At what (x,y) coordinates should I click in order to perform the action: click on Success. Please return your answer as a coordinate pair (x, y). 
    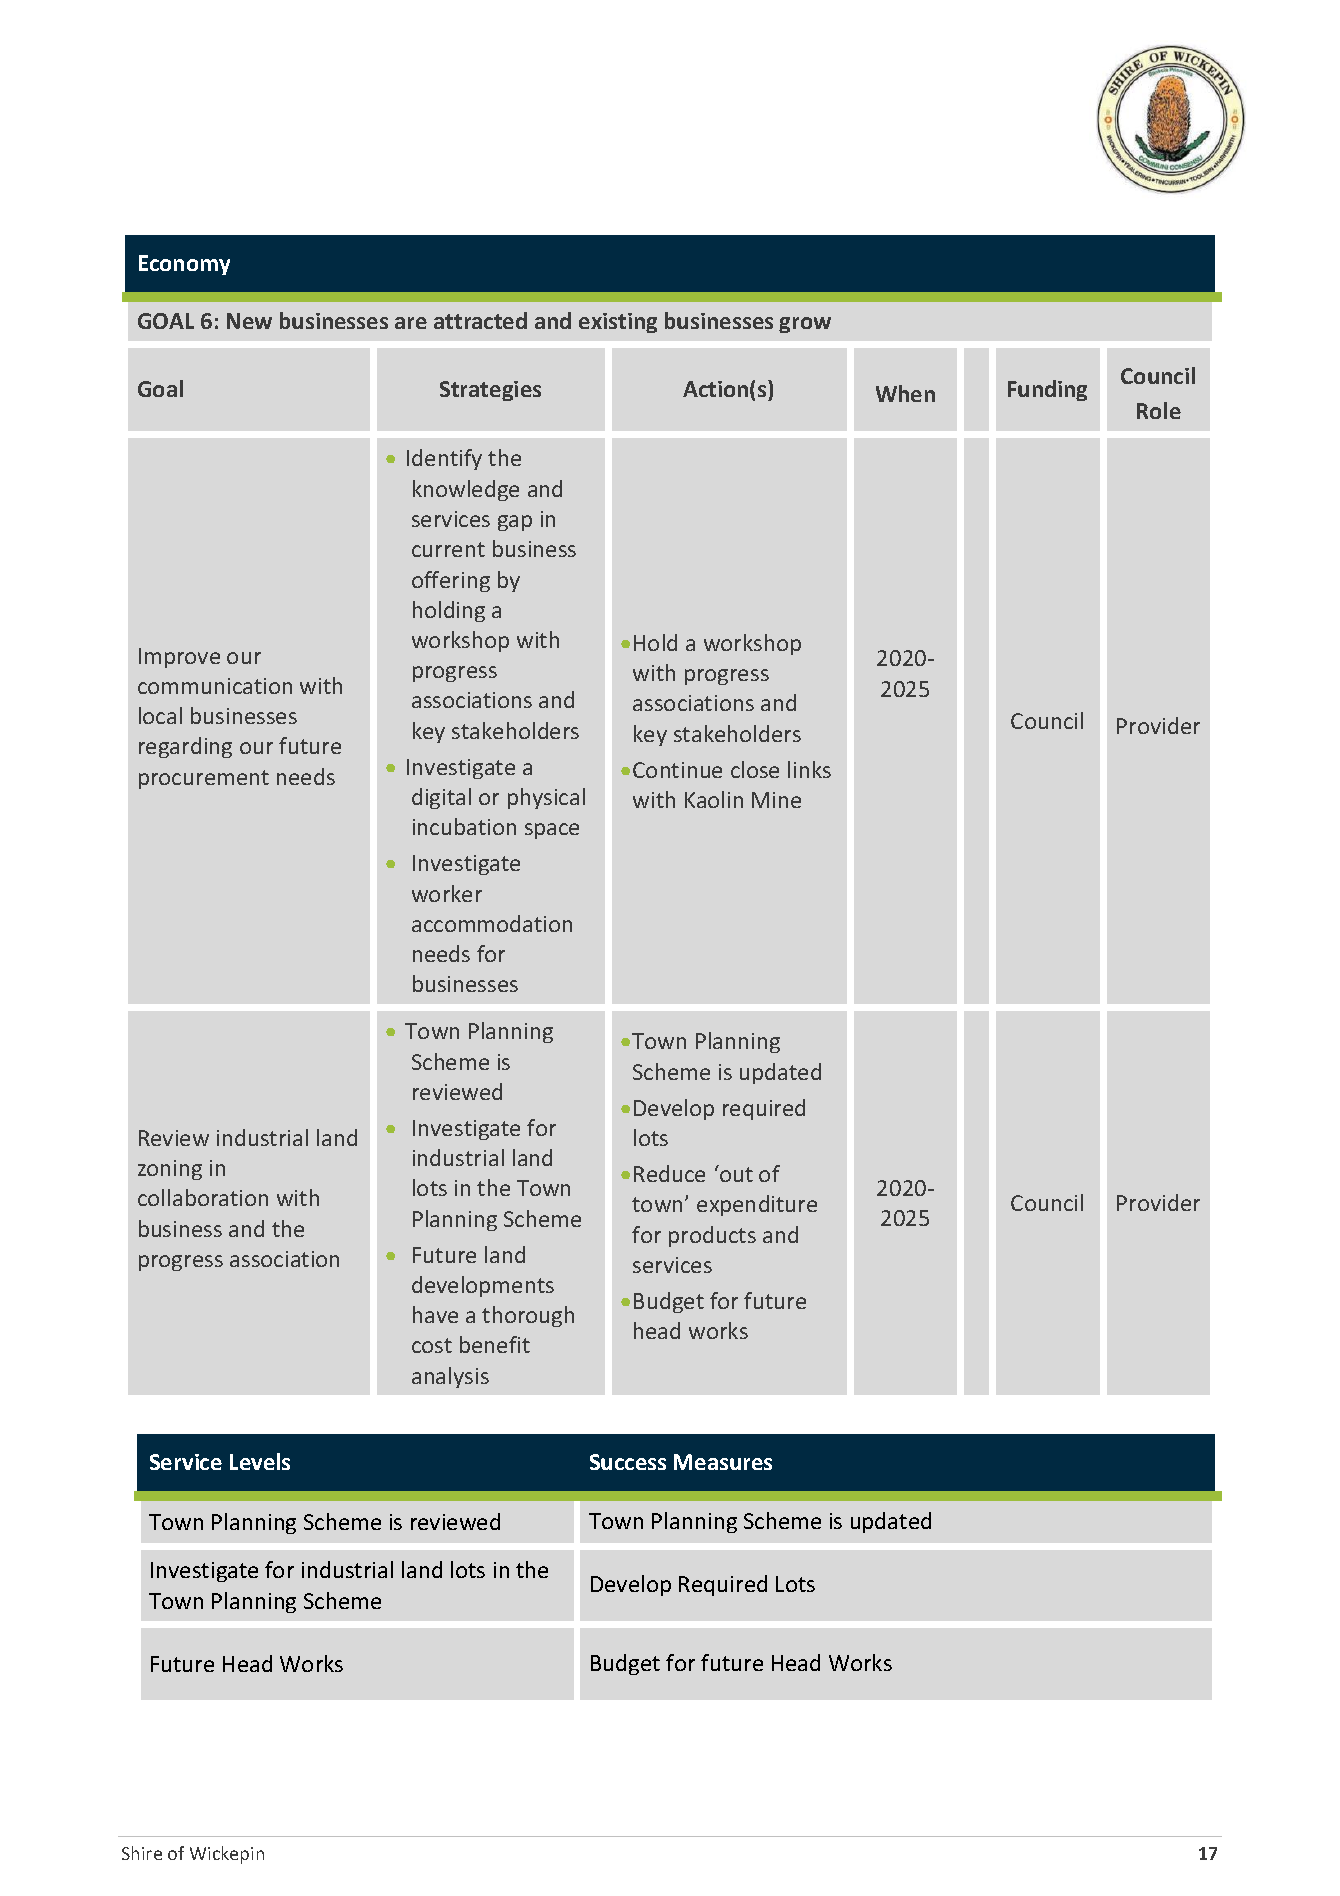
    Looking at the image, I should click on (628, 1462).
